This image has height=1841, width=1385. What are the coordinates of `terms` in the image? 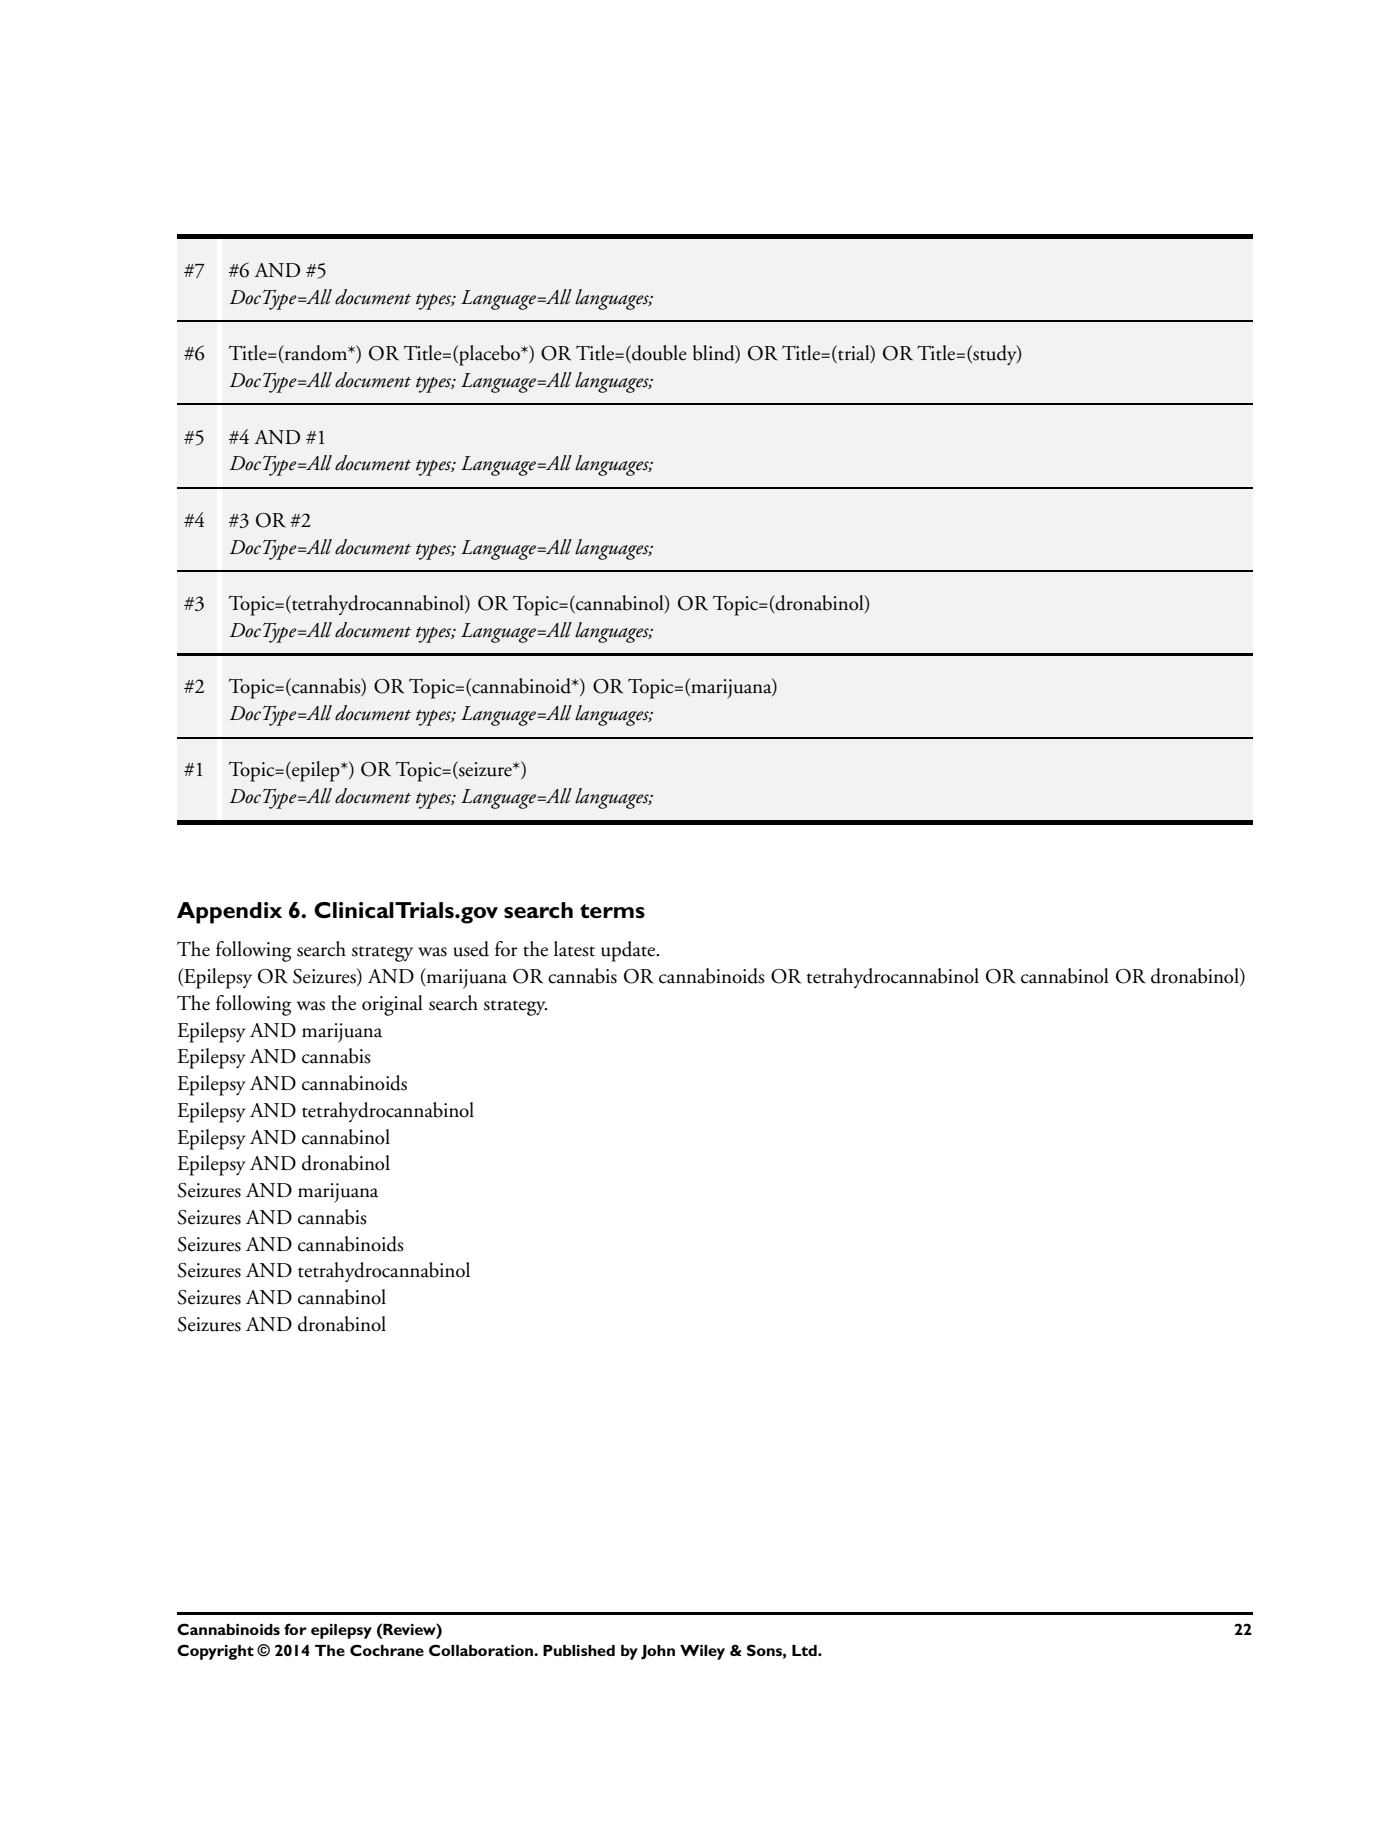 It's located at (612, 911).
